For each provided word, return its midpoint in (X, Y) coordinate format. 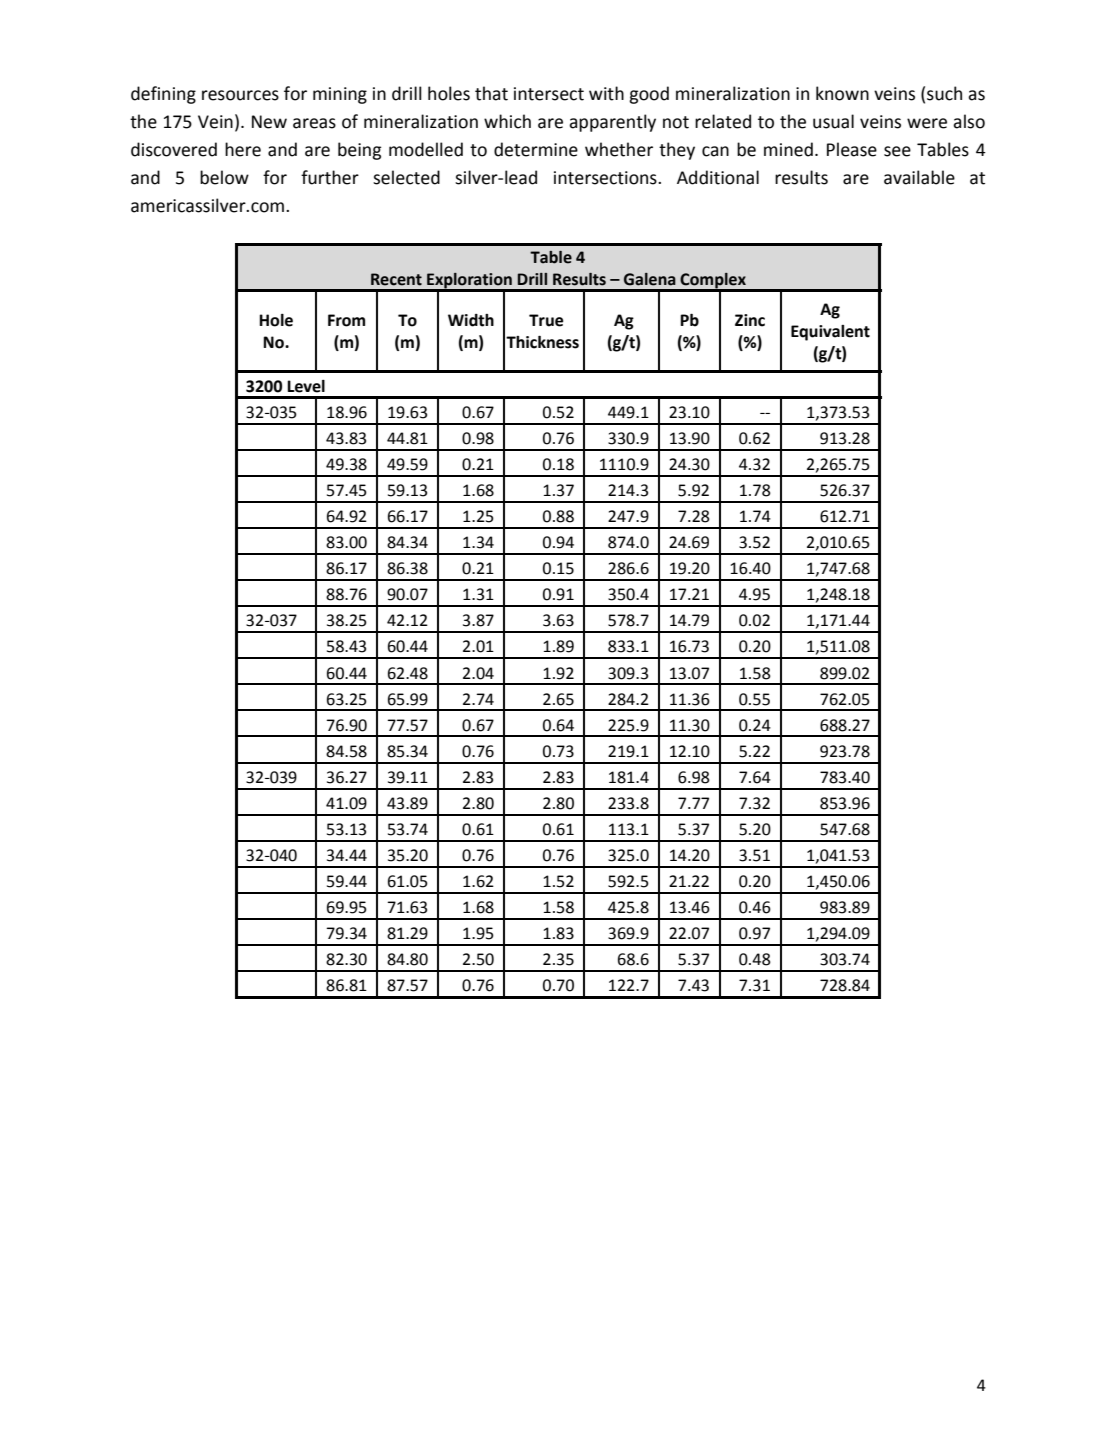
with (606, 93)
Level (306, 386)
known (842, 93)
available (919, 177)
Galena (650, 279)
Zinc (750, 320)
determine (536, 149)
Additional (718, 177)
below (224, 177)
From (346, 320)
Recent (396, 279)
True (546, 320)
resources (240, 95)
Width (471, 320)
